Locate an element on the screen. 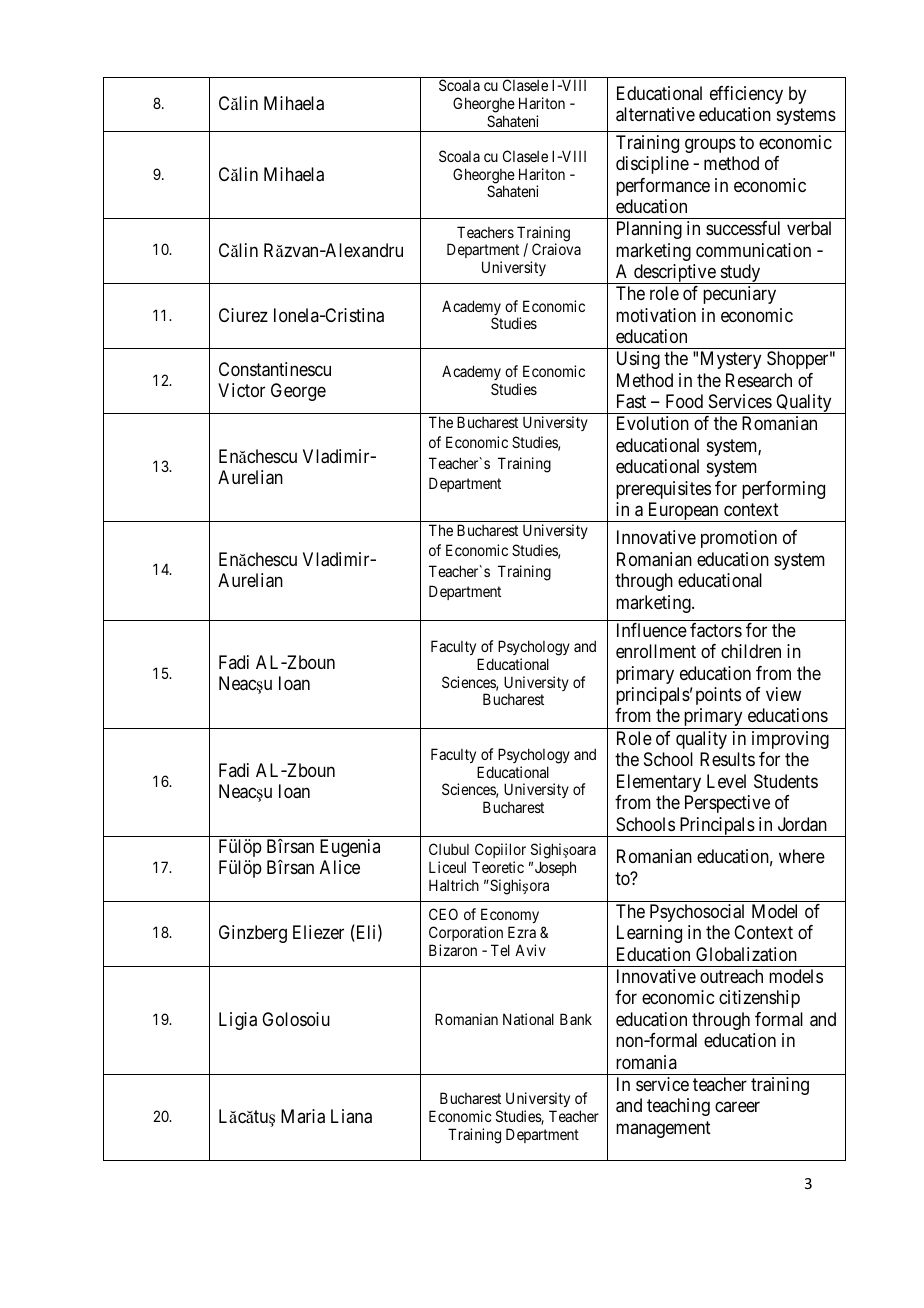 Image resolution: width=924 pixels, height=1308 pixels. Alice is located at coordinates (340, 867).
